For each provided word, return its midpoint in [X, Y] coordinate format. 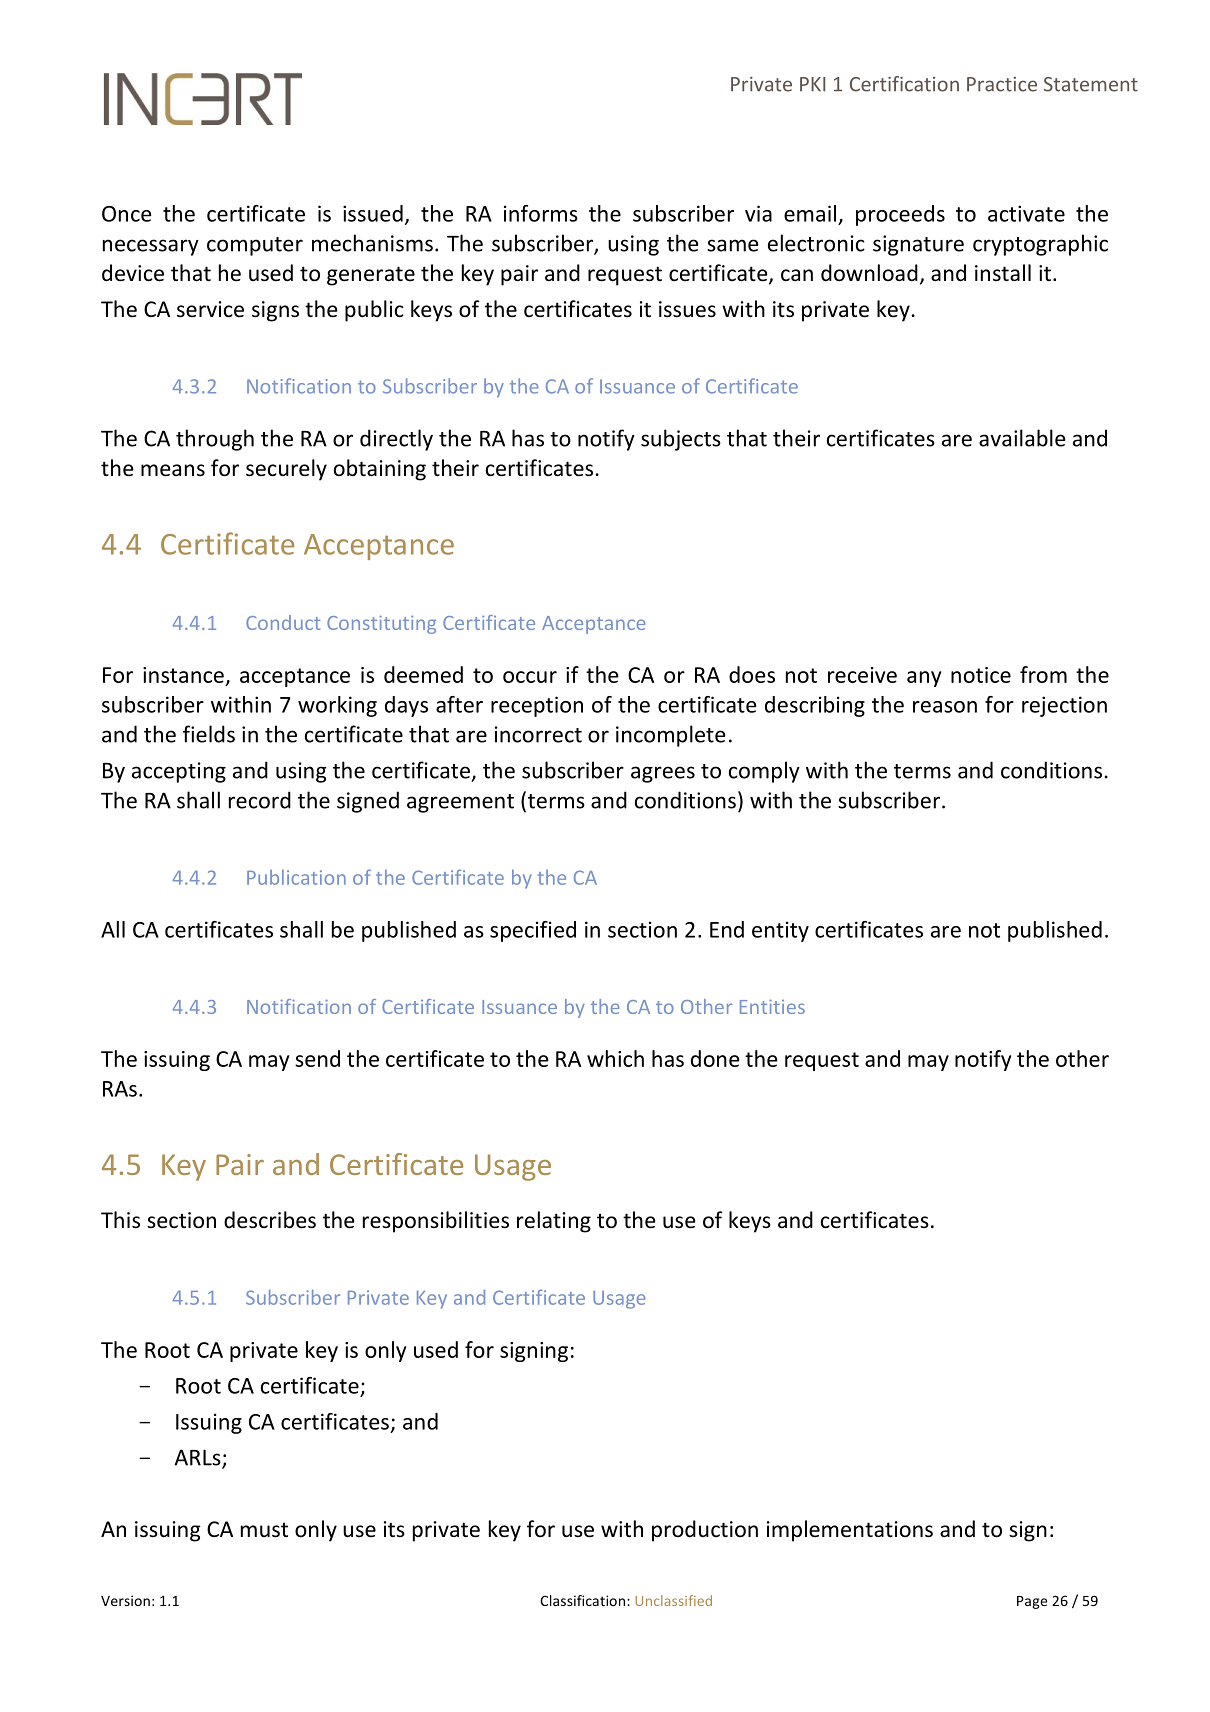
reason [945, 707]
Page [1032, 1602]
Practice [1002, 84]
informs [541, 213]
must [264, 1530]
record [260, 800]
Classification [584, 1600]
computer [255, 246]
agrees [663, 774]
